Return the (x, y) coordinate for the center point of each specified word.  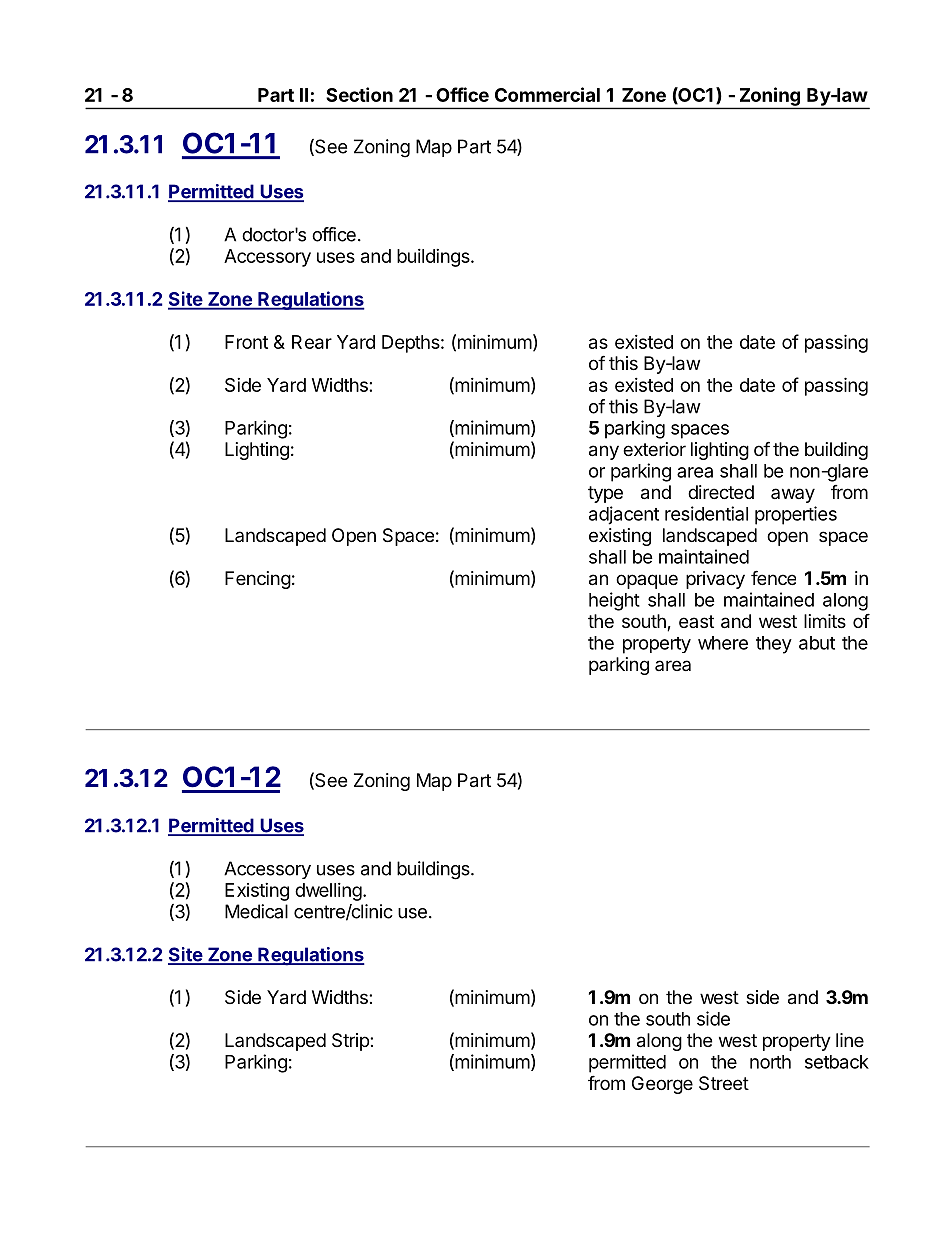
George (662, 1085)
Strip (351, 1042)
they (774, 645)
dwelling (328, 892)
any (604, 452)
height (614, 601)
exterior (654, 449)
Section (359, 94)
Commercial (547, 94)
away (793, 495)
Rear (312, 342)
